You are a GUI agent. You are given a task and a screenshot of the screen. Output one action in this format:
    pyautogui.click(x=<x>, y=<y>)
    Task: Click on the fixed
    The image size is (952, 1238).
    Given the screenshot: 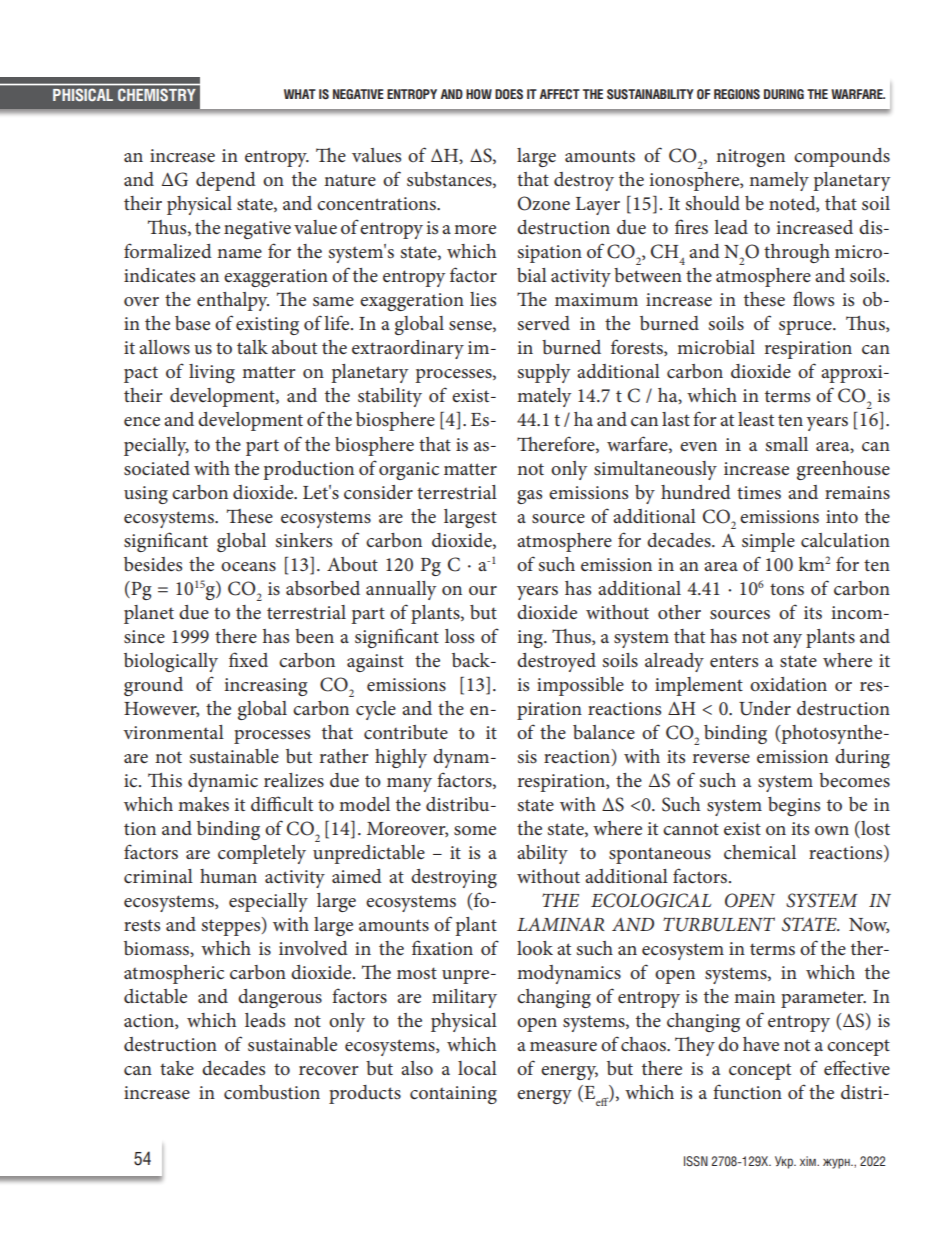 What is the action you would take?
    pyautogui.click(x=248, y=659)
